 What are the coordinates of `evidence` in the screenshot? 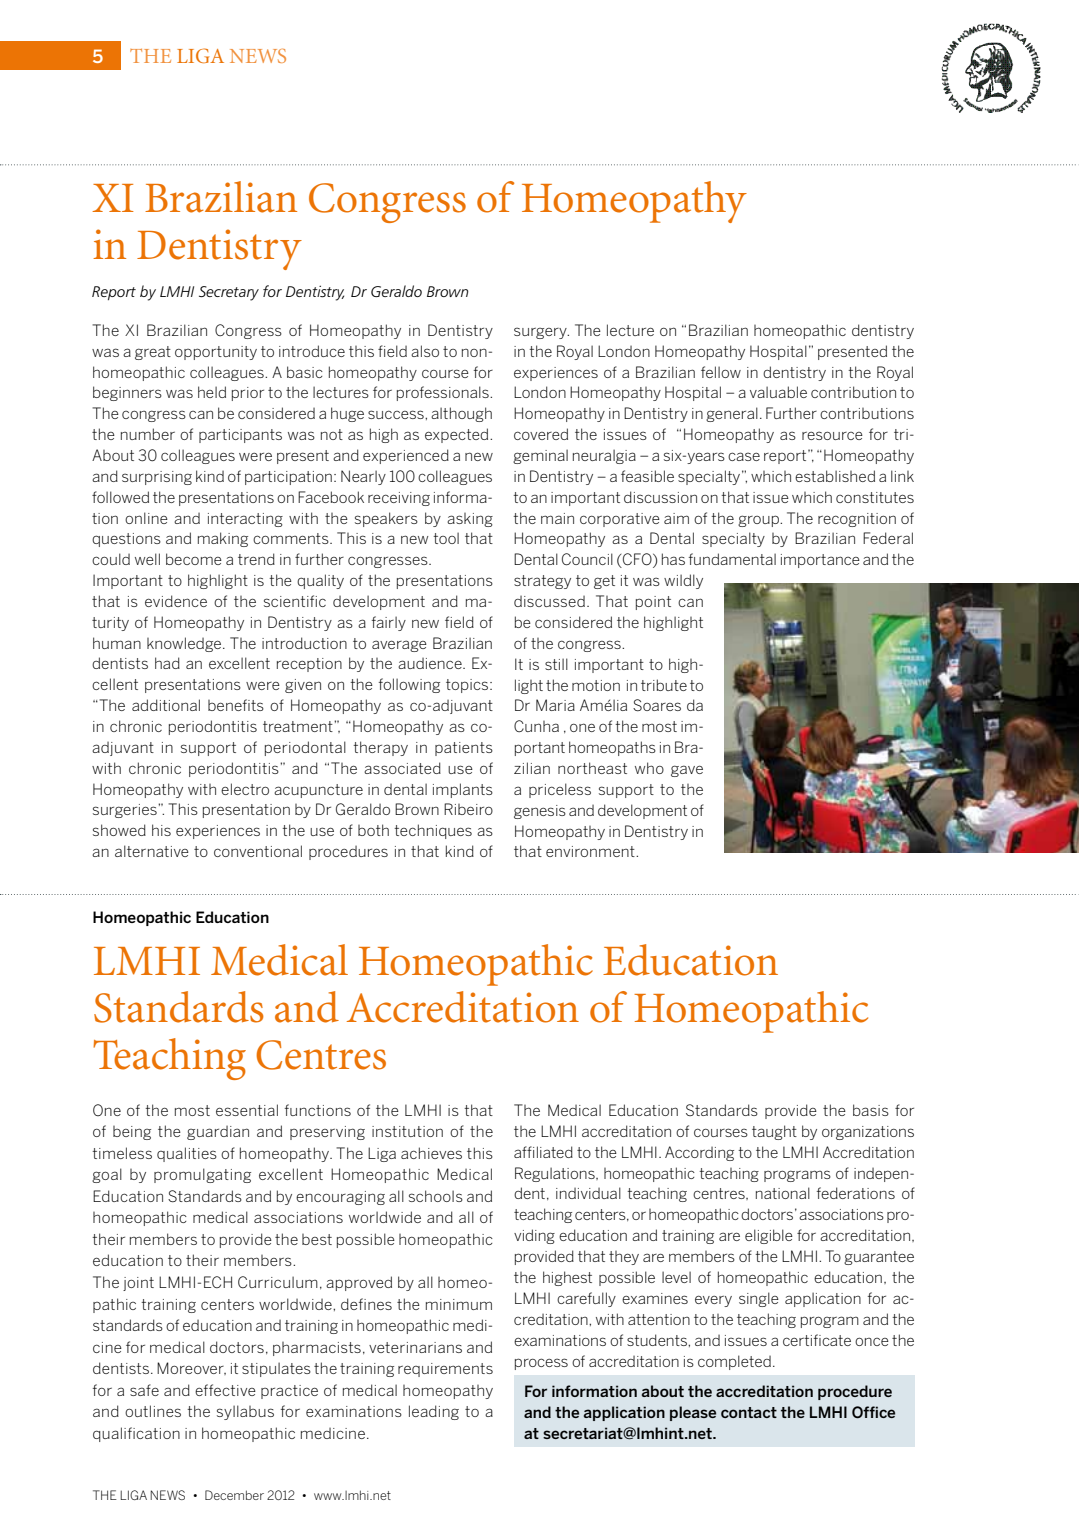 It's located at (176, 601).
